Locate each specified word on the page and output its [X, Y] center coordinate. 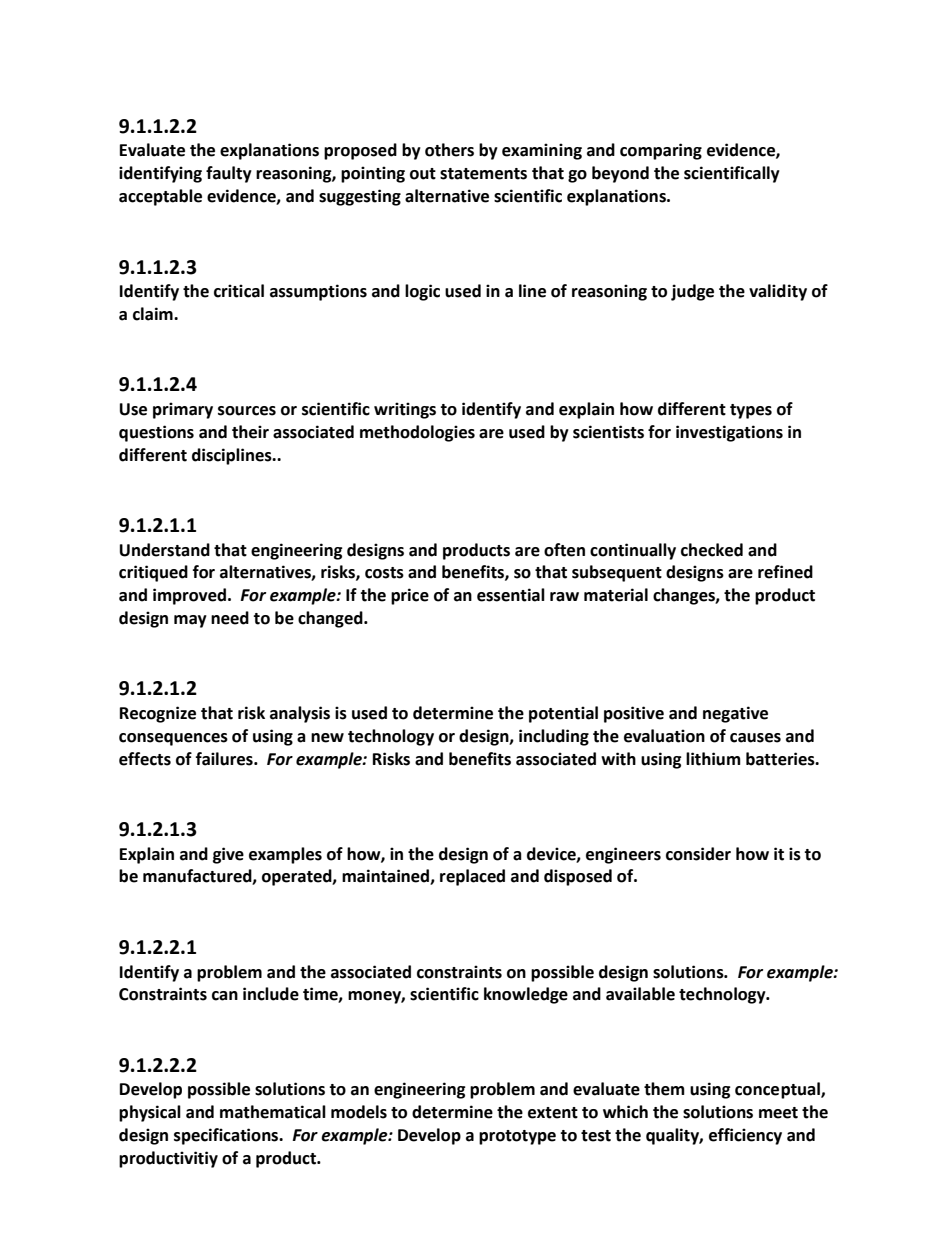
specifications [227, 1136]
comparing [661, 151]
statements [483, 174]
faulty [229, 174]
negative [735, 714]
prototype [517, 1137]
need [230, 618]
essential [511, 595]
